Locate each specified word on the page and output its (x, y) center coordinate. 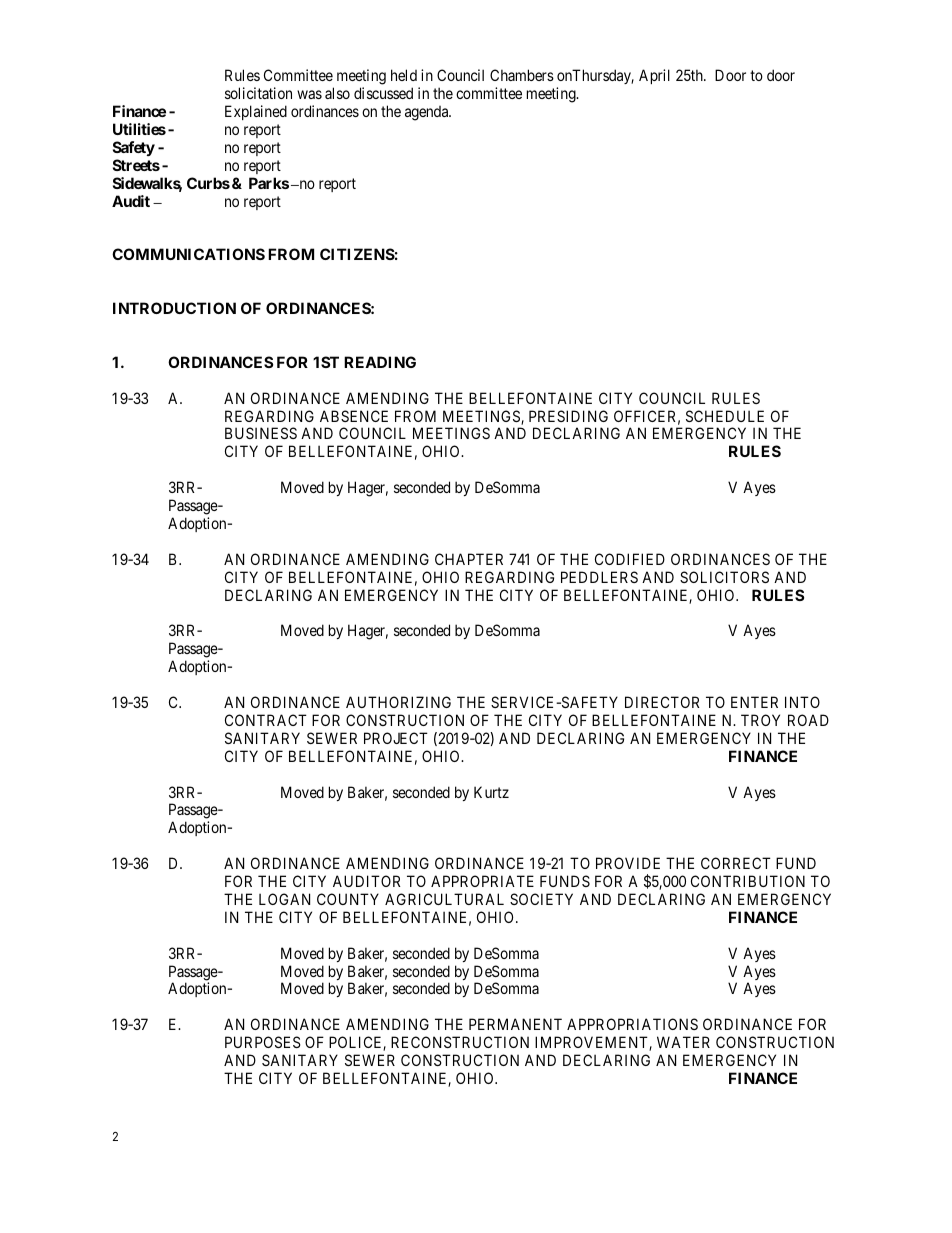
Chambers (522, 75)
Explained (256, 112)
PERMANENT (515, 1024)
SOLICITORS (724, 577)
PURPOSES (263, 1042)
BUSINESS (261, 433)
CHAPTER (469, 559)
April (654, 76)
